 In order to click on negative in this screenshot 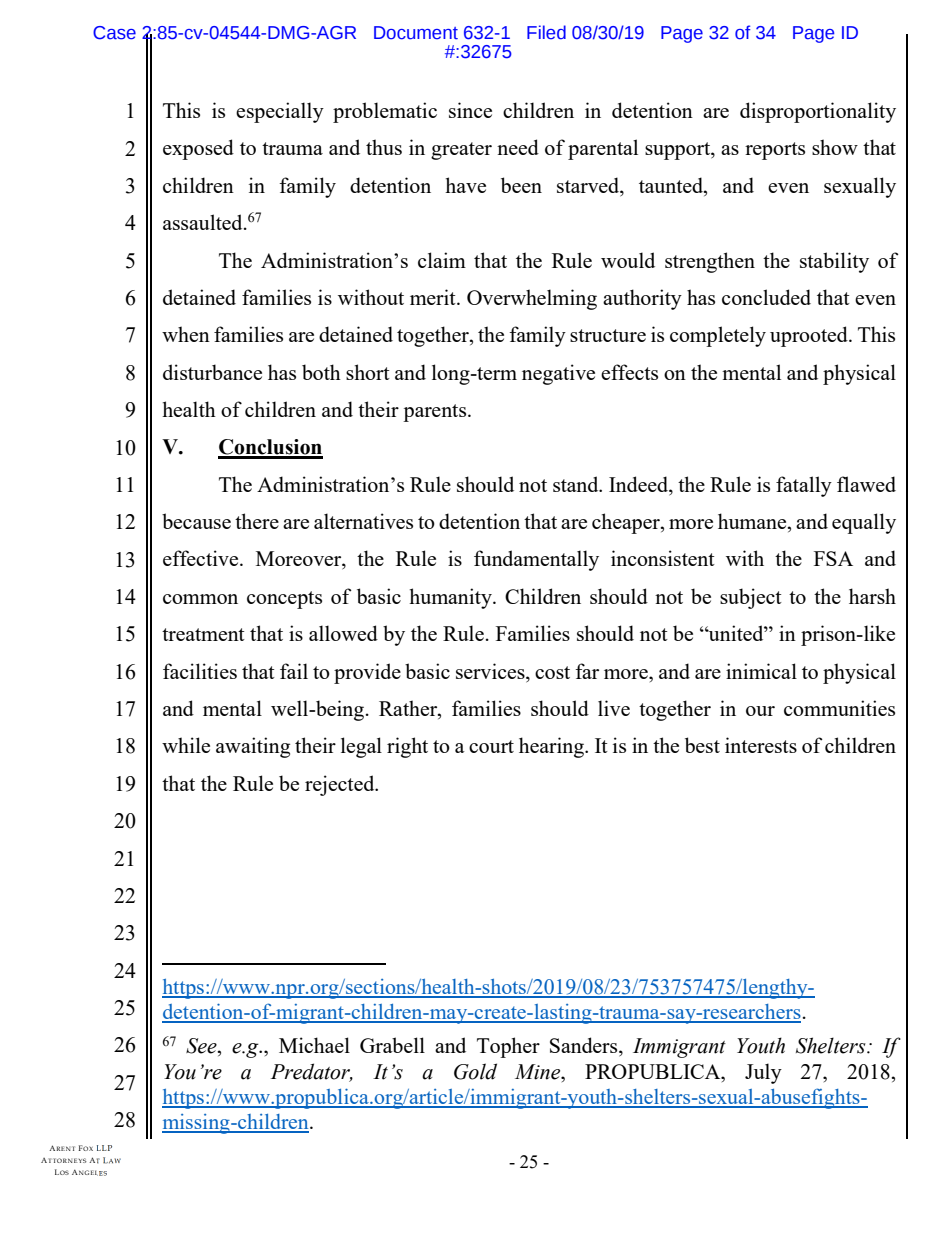, I will do `click(558, 374)`.
